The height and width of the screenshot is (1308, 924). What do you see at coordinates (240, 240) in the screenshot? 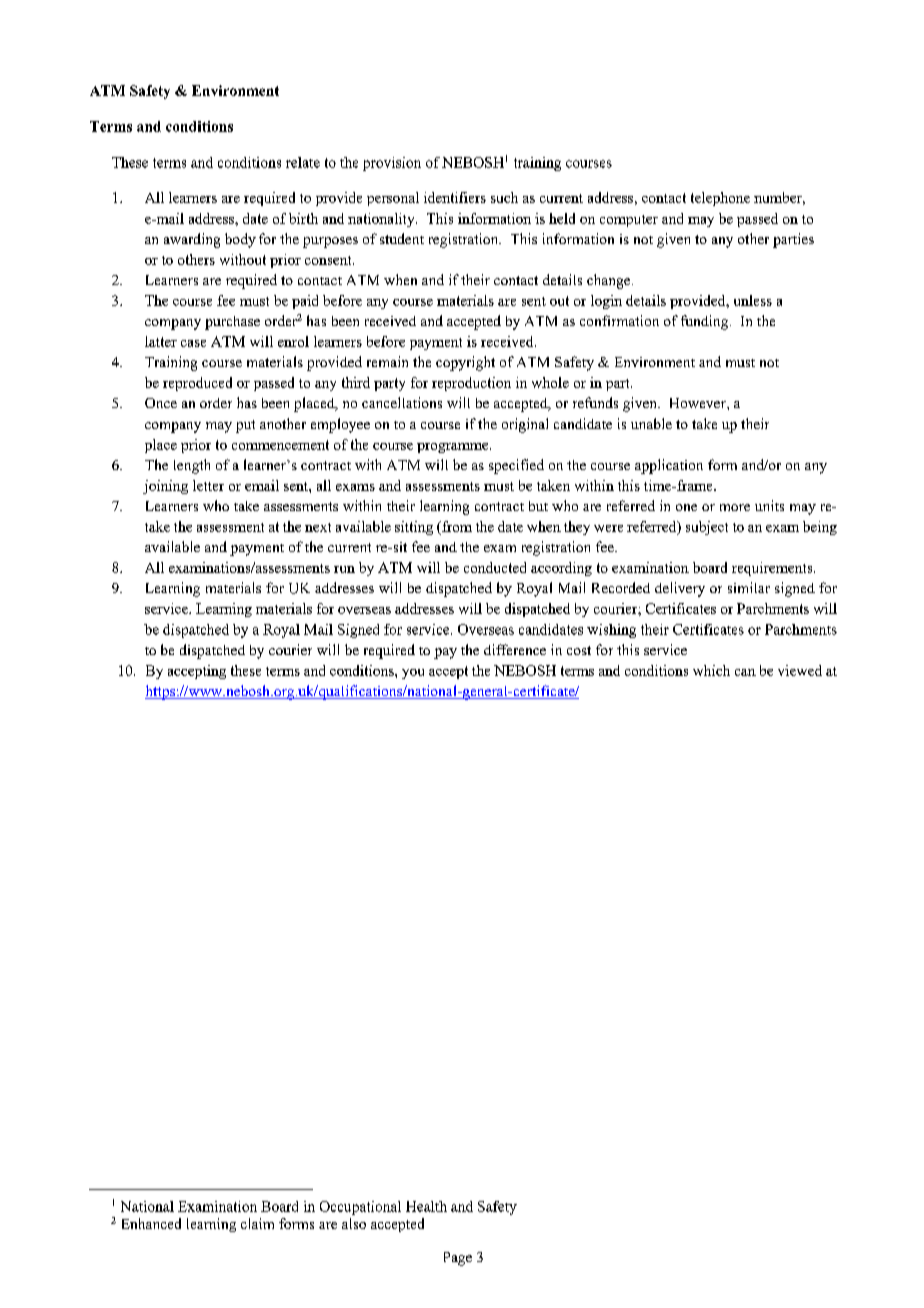
I see `body` at bounding box center [240, 240].
